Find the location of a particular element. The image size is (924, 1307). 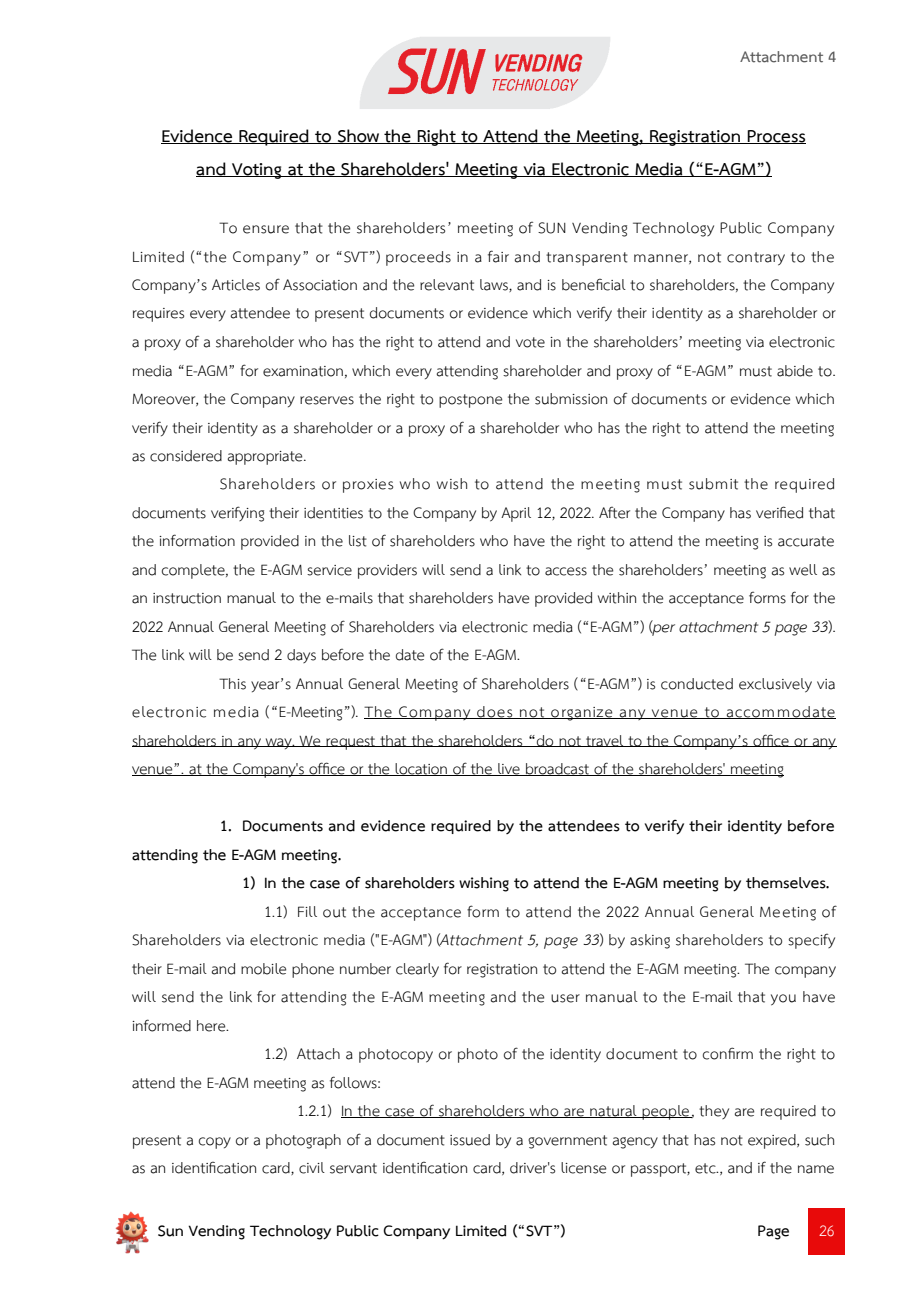

Voting is located at coordinates (257, 171).
